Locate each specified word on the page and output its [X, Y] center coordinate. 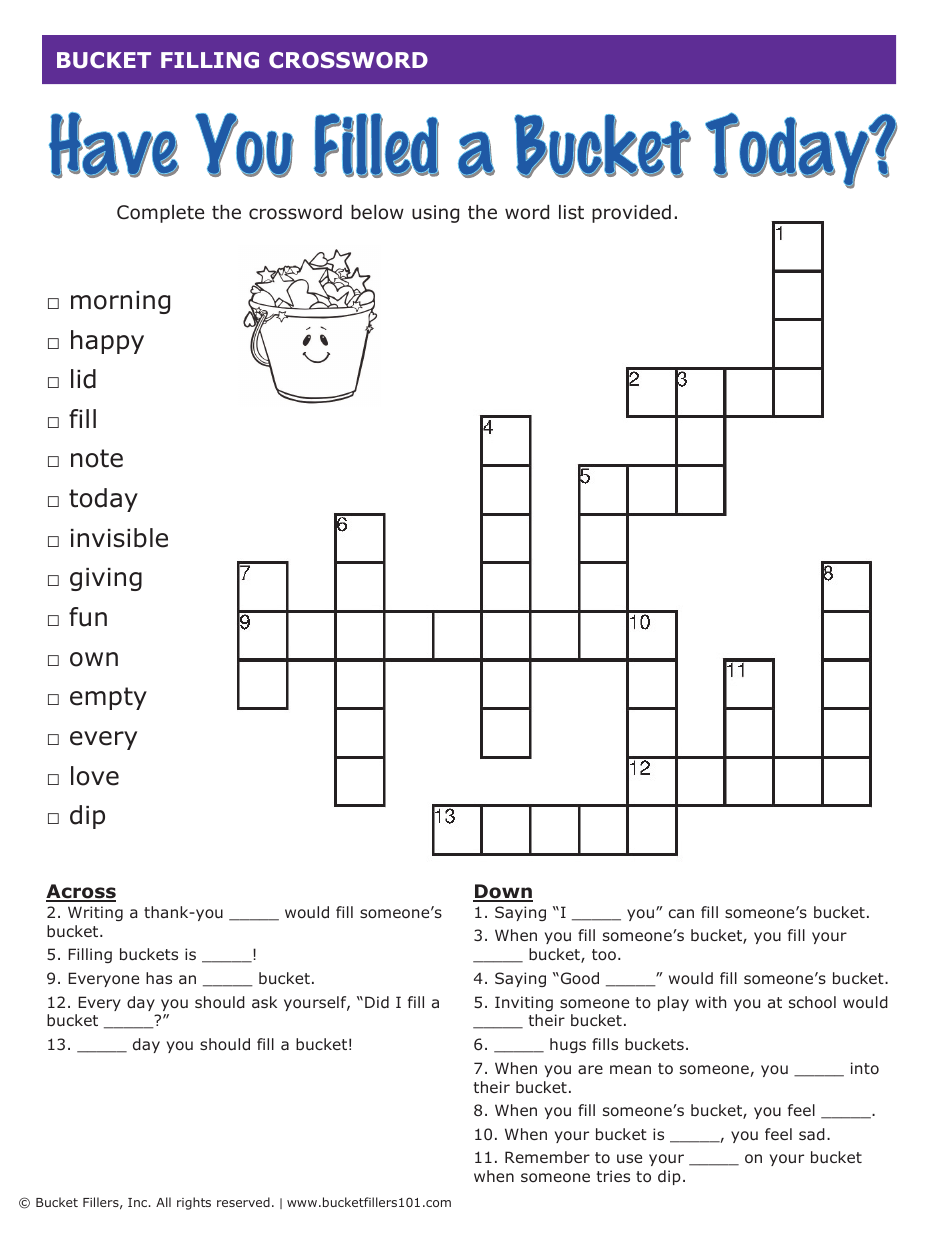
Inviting [524, 1003]
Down [503, 893]
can [681, 913]
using [435, 214]
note [97, 458]
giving [106, 579]
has [159, 978]
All [163, 1202]
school [812, 1002]
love [95, 776]
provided [631, 214]
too [604, 955]
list [571, 212]
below [377, 212]
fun [88, 617]
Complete [160, 214]
